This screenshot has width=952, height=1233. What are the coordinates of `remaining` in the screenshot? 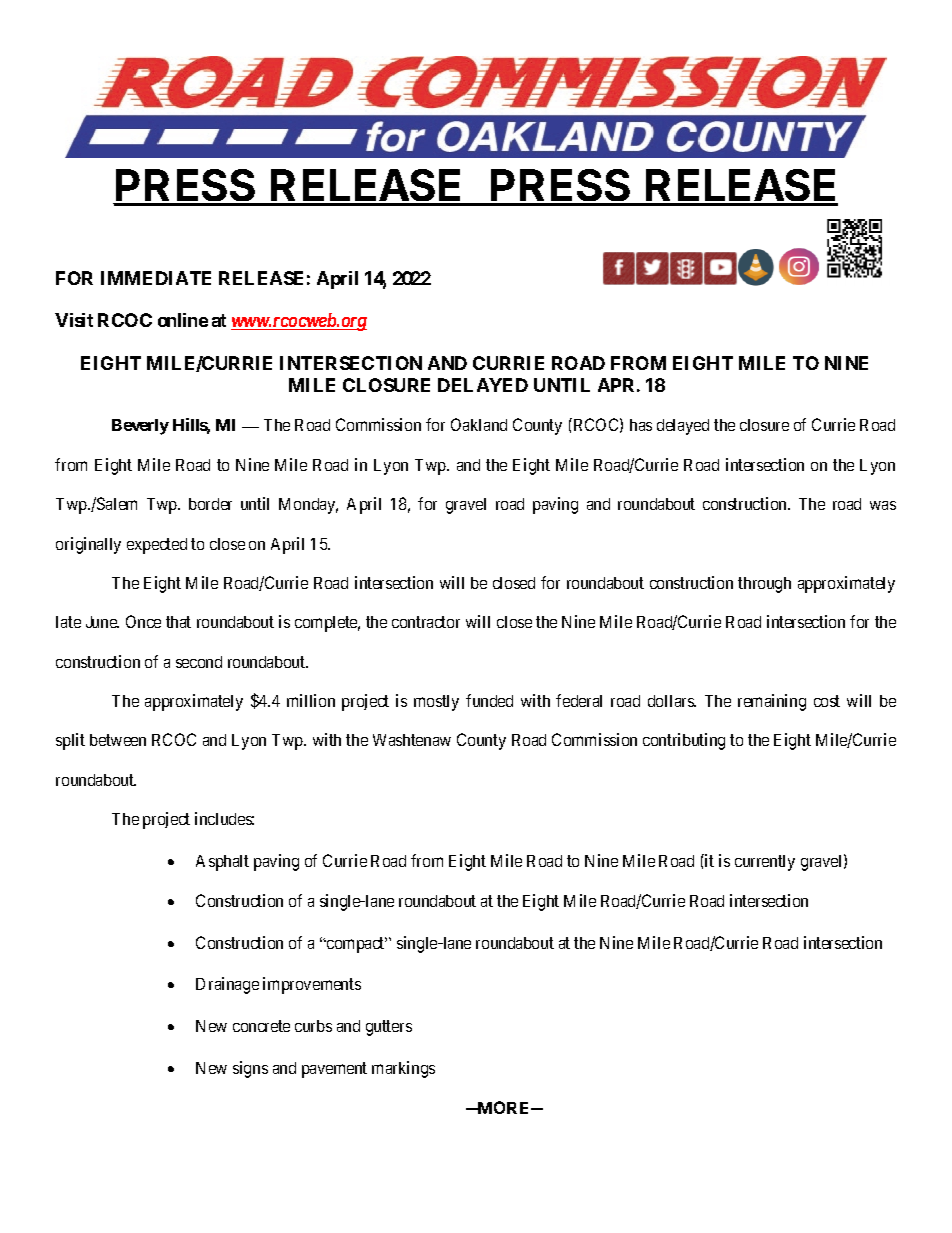 It's located at (772, 702).
